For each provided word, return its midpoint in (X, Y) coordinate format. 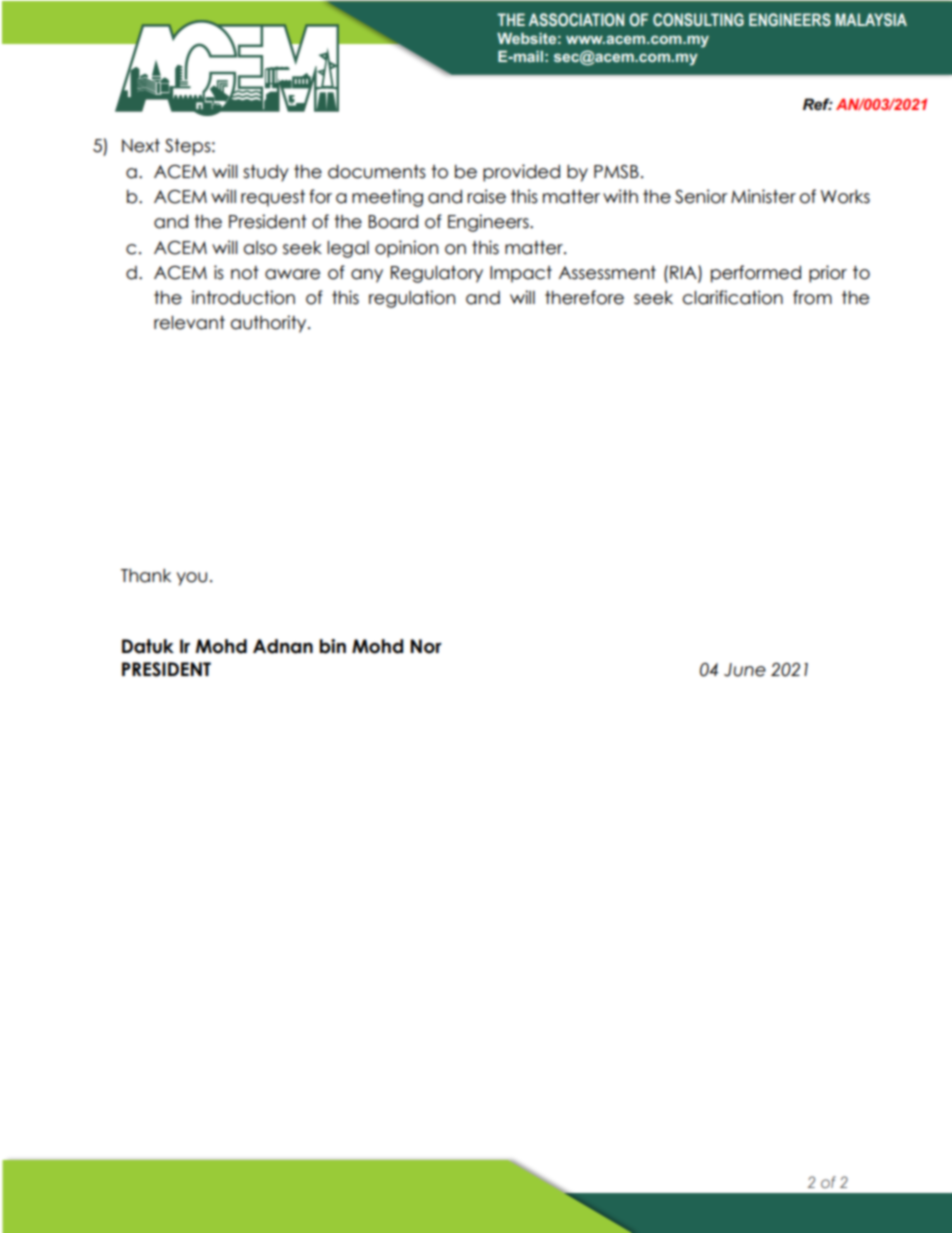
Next (141, 146)
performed (756, 274)
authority (270, 324)
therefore (584, 297)
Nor (426, 646)
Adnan (283, 646)
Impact (521, 274)
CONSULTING (698, 20)
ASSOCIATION (576, 20)
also (260, 248)
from (812, 297)
